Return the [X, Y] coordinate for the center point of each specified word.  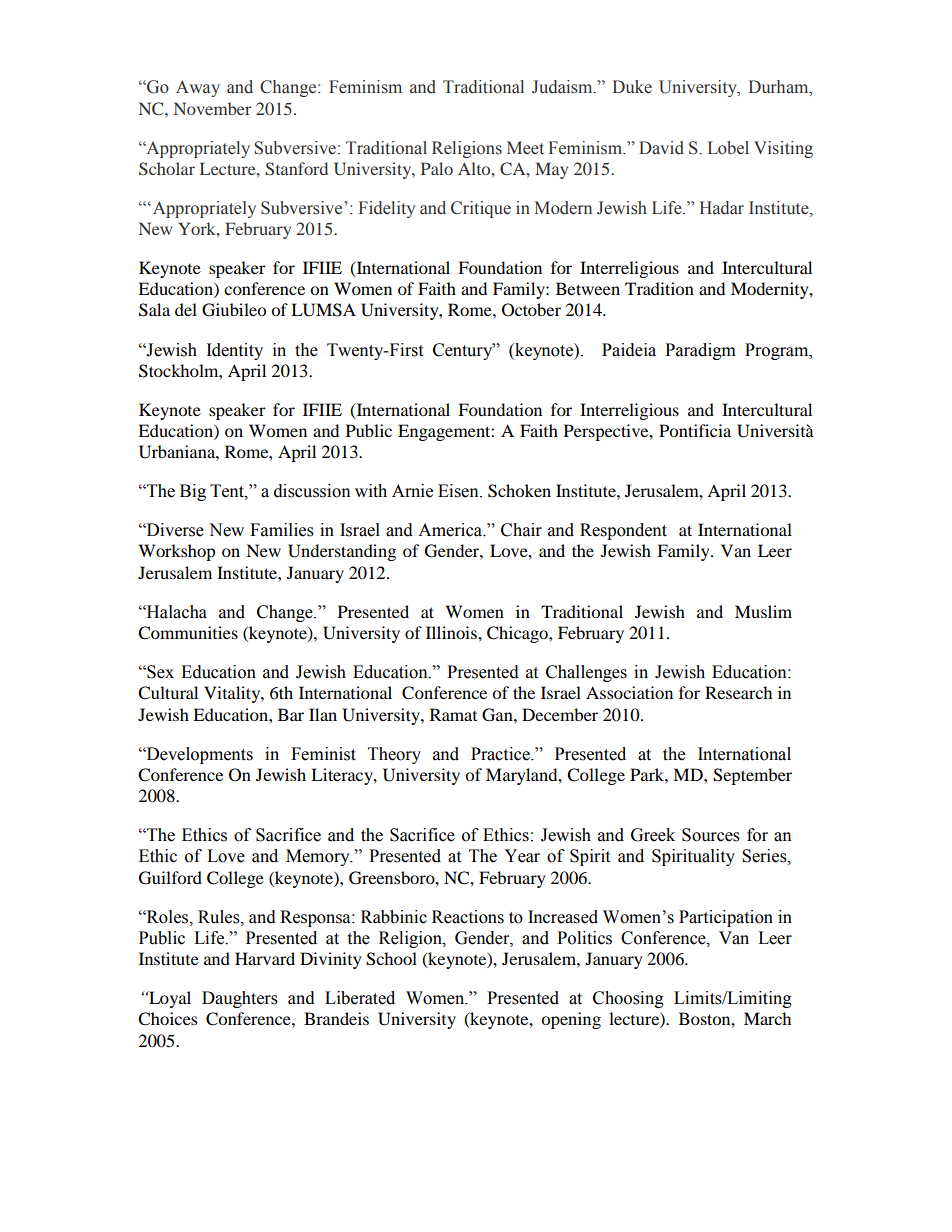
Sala [154, 310]
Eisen [459, 491]
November [213, 108]
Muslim [763, 611]
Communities [188, 633]
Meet [525, 148]
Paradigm [700, 351]
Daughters [240, 999]
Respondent [623, 531]
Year [522, 856]
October [531, 310]
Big [193, 492]
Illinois [452, 632]
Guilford [170, 878]
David [661, 148]
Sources [711, 835]
